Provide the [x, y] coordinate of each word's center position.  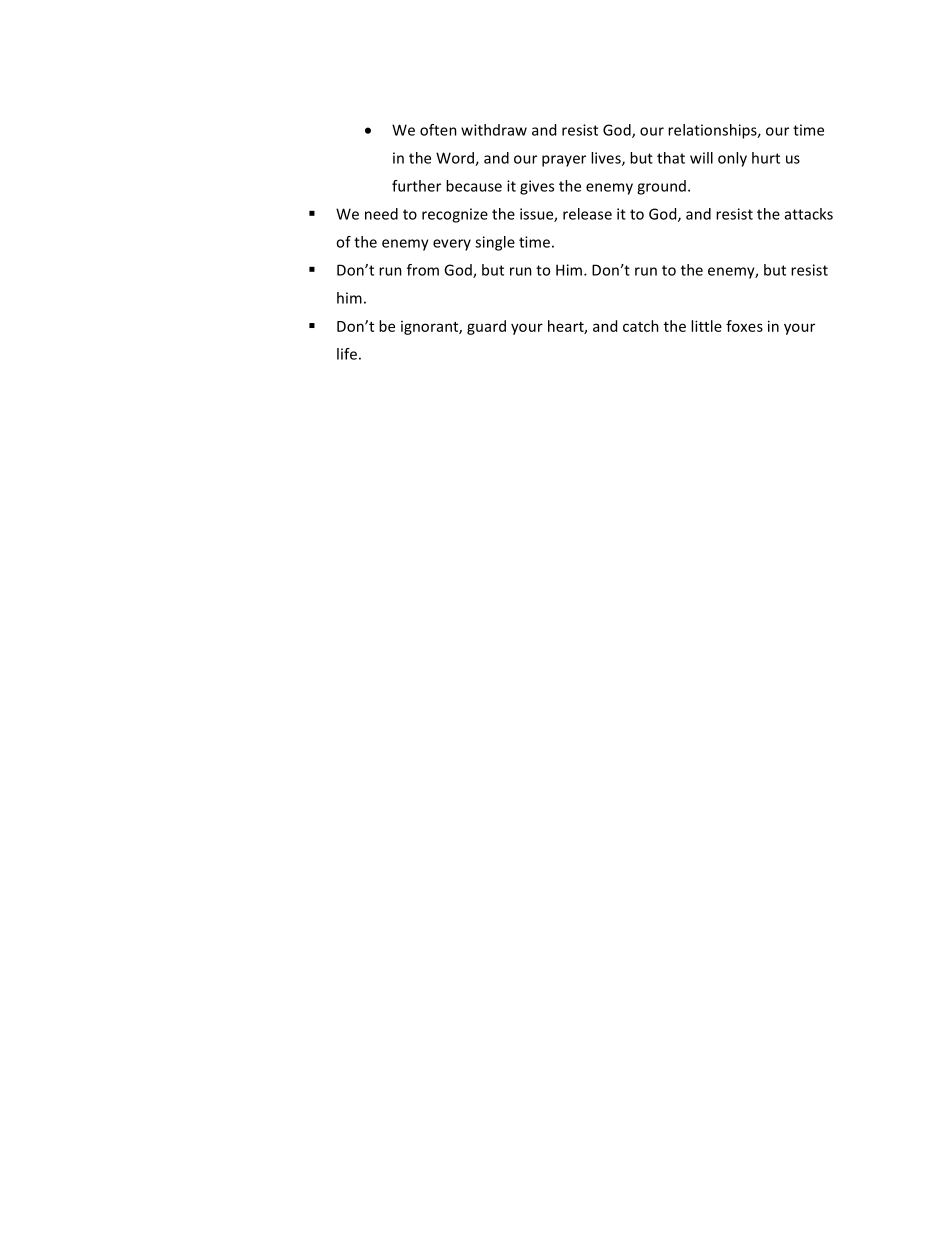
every [452, 245]
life [347, 354]
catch [641, 326]
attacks [809, 214]
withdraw [494, 130]
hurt [766, 158]
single [495, 243]
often [438, 130]
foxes [744, 326]
